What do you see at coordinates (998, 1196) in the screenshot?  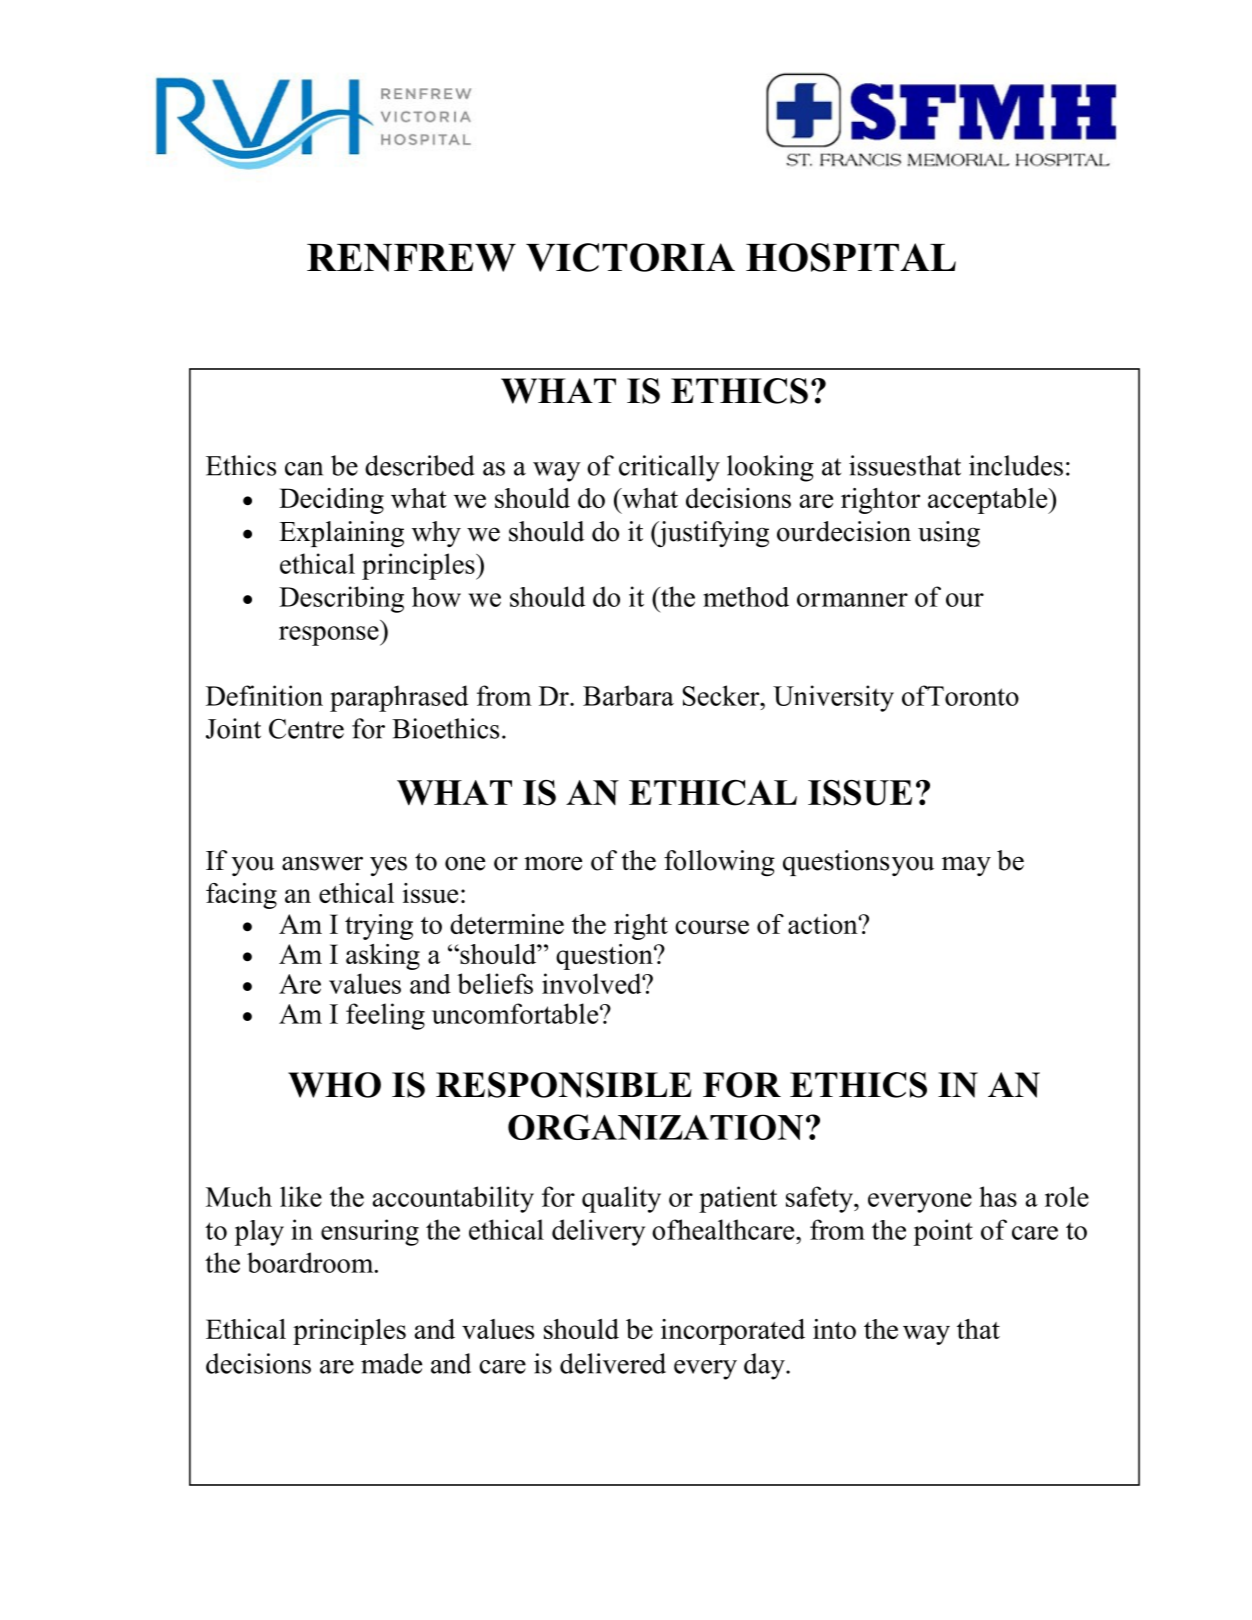 I see `has` at bounding box center [998, 1196].
